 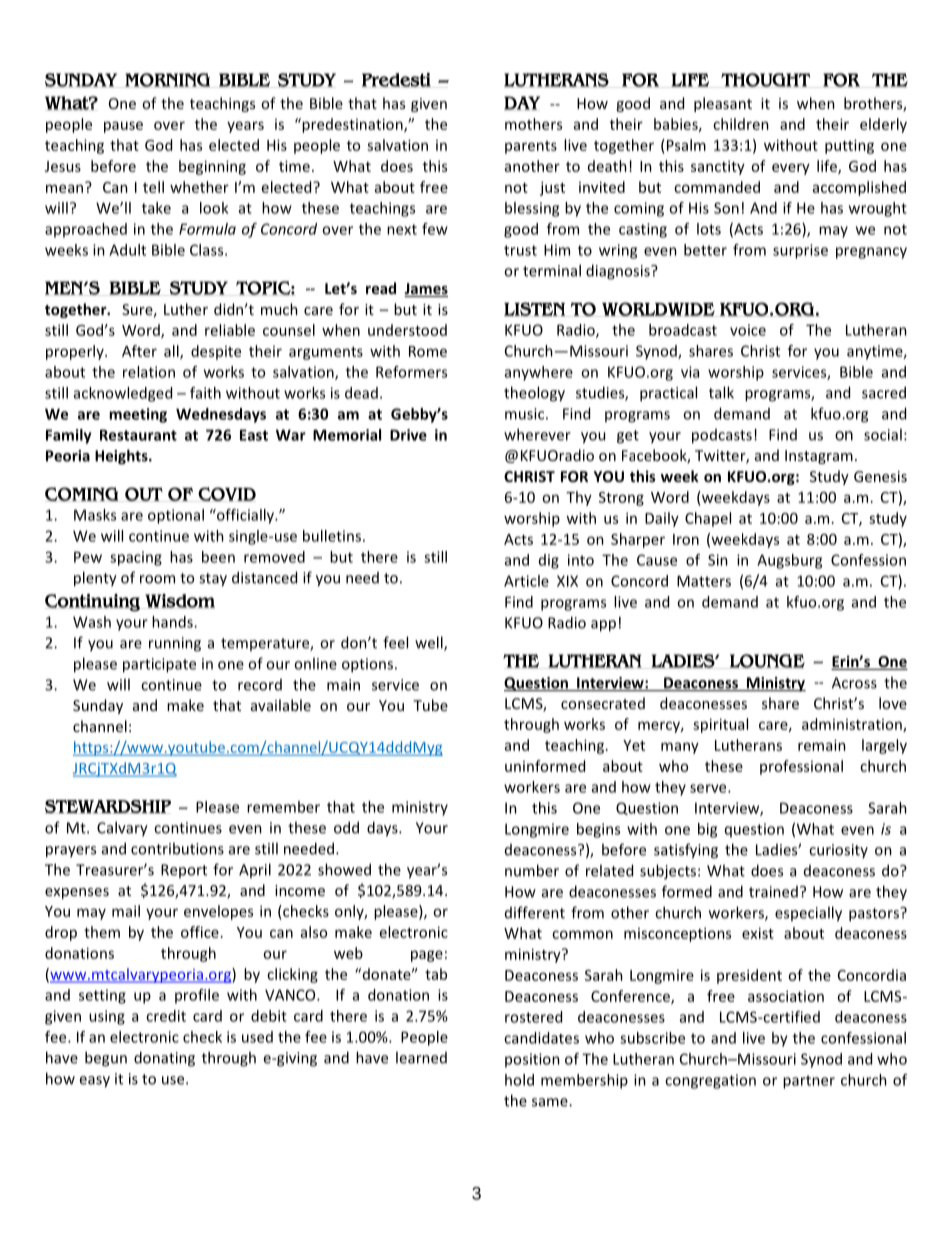 What do you see at coordinates (526, 581) in the page?
I see `Article` at bounding box center [526, 581].
